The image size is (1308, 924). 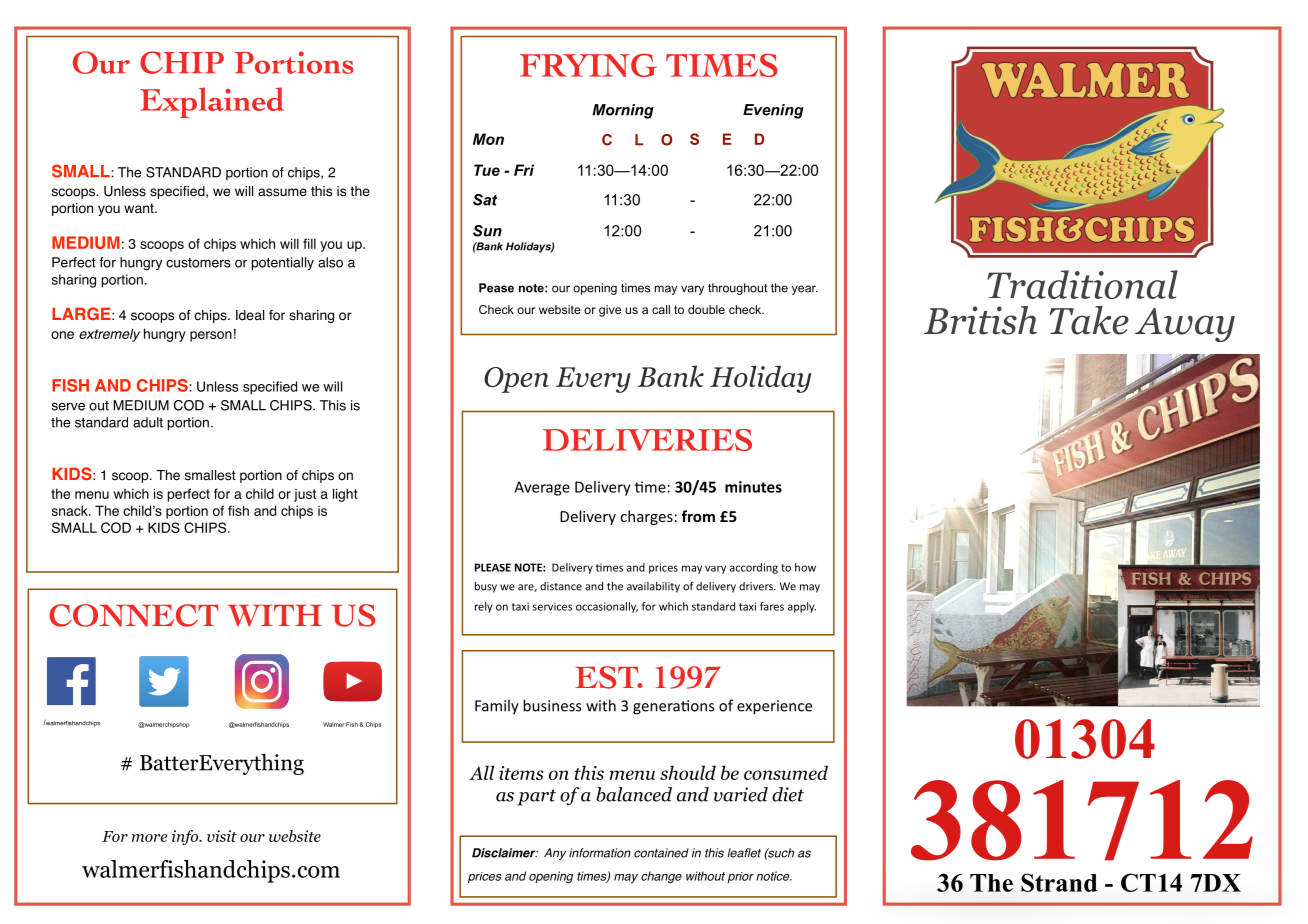 I want to click on snack, so click(x=71, y=510).
